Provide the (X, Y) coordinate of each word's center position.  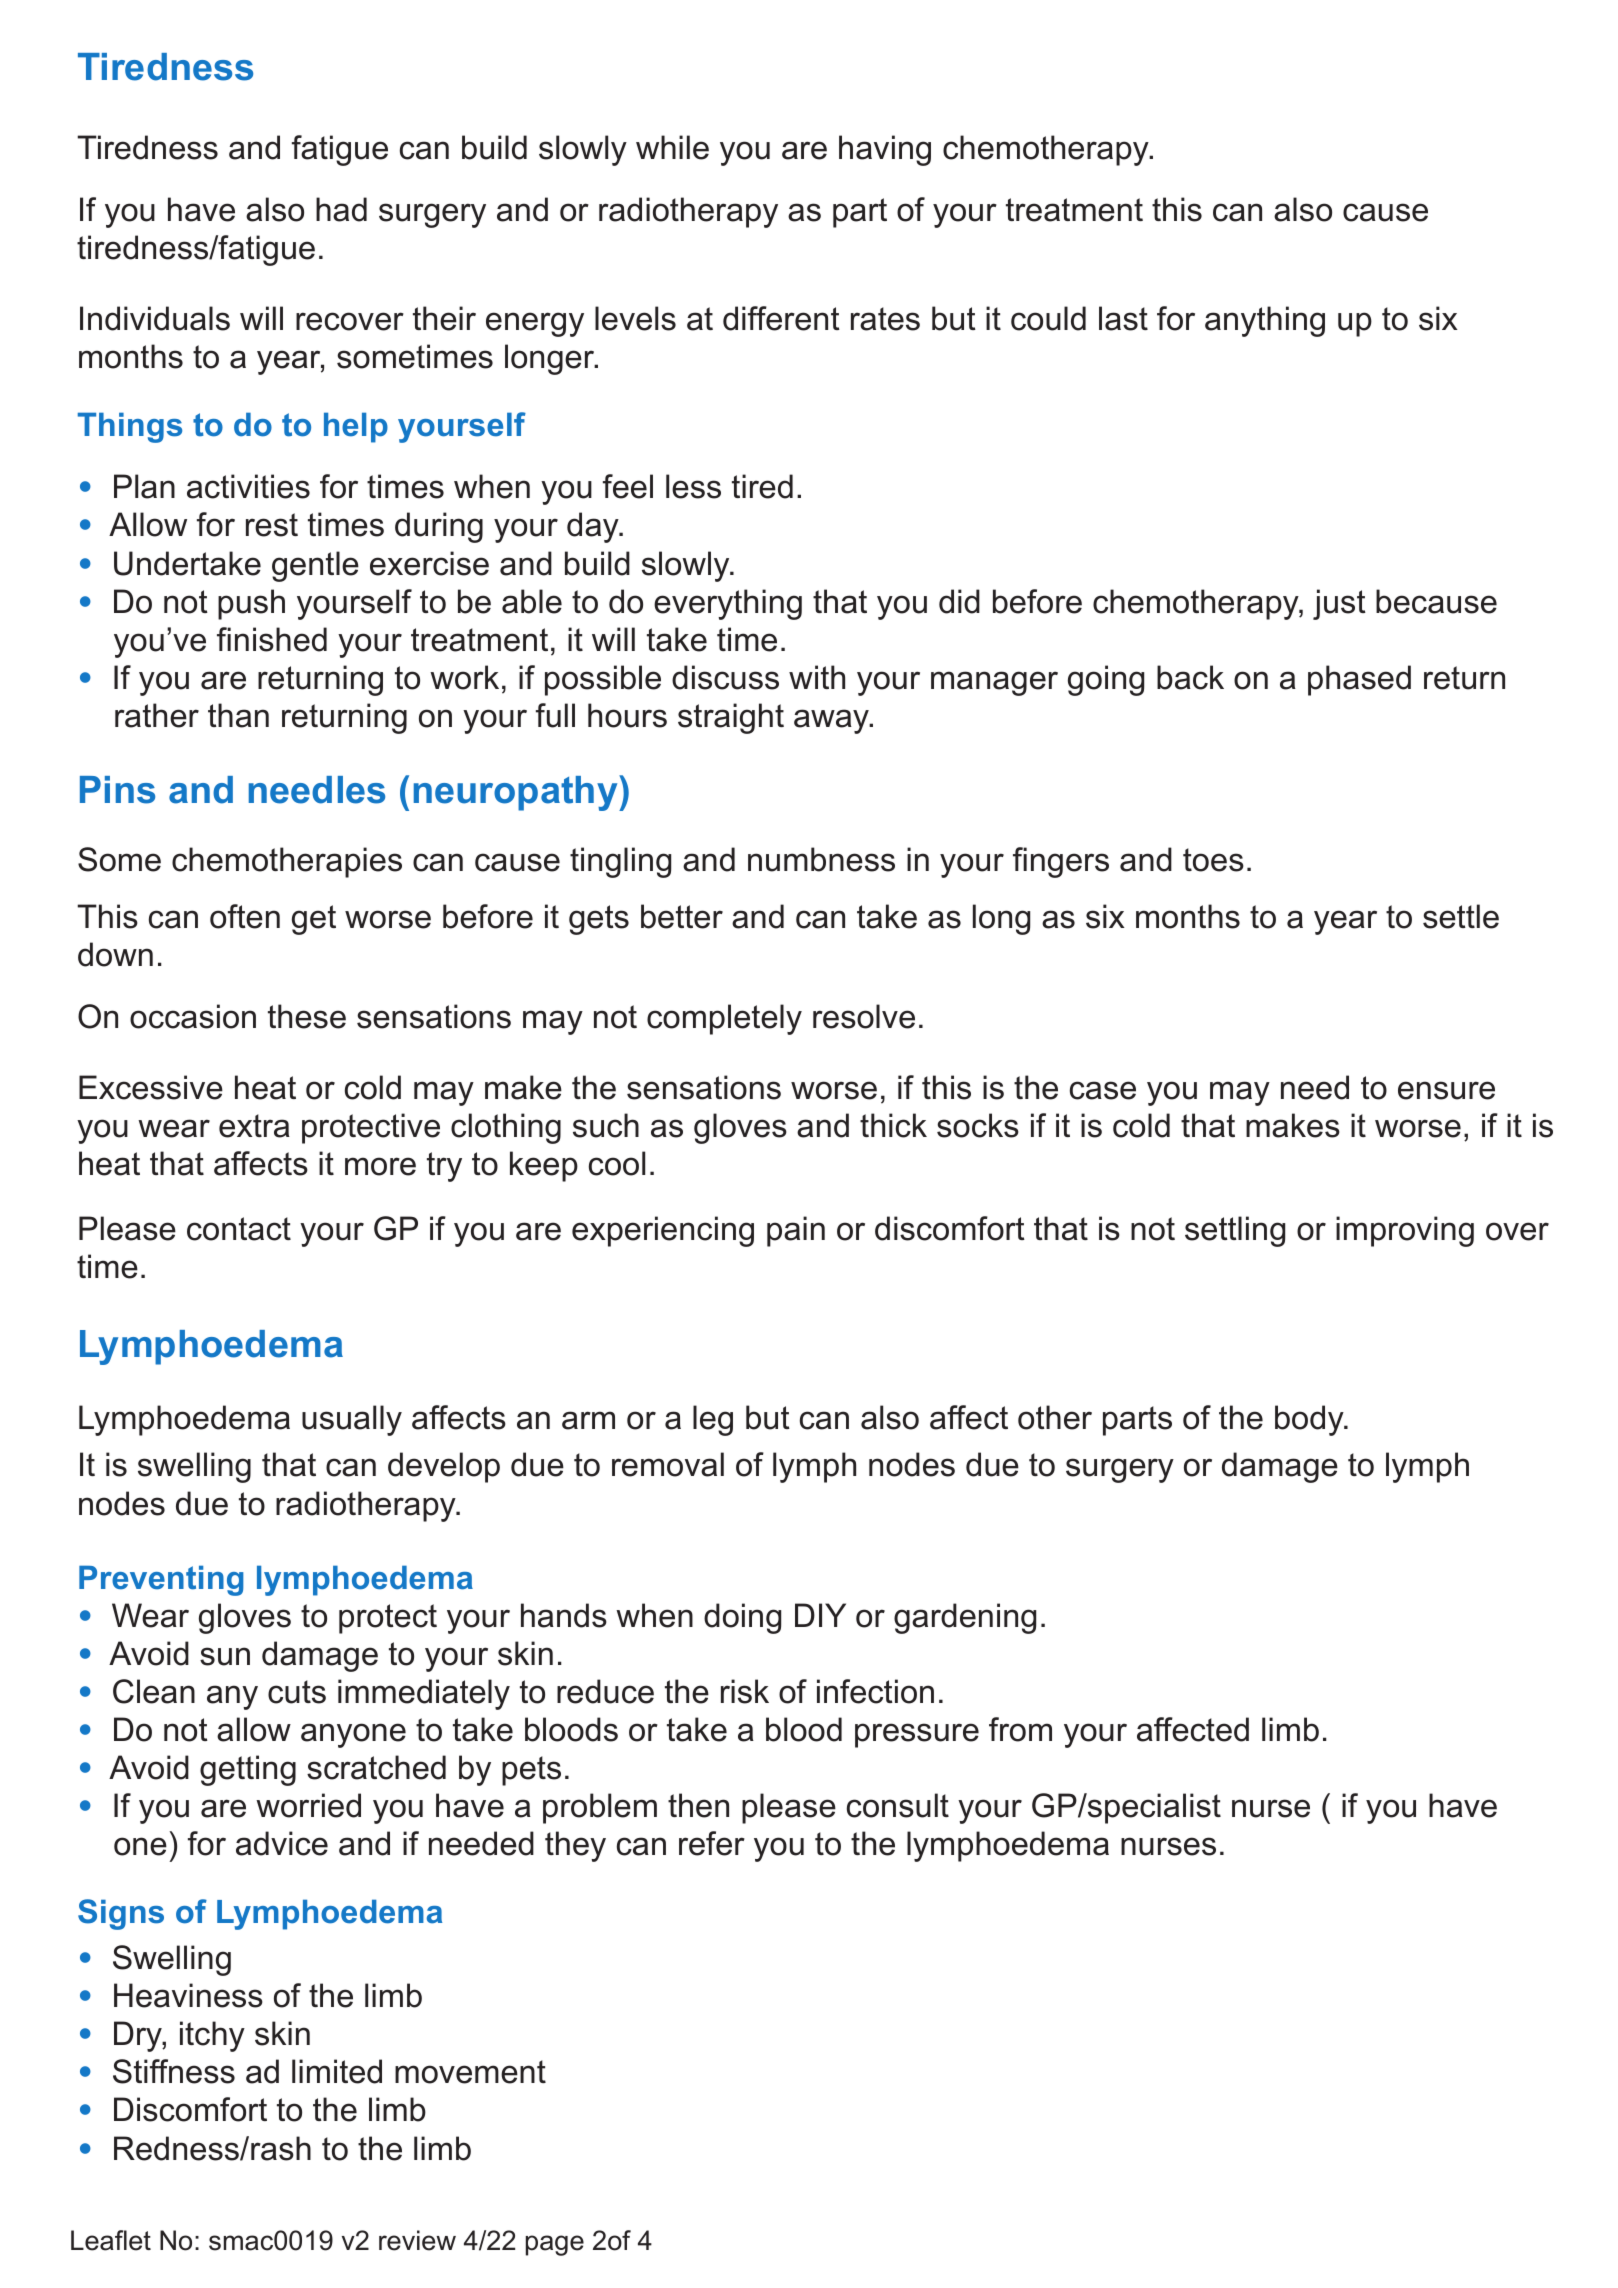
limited (337, 2071)
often (245, 916)
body (1310, 1420)
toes (1213, 860)
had (341, 209)
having (885, 150)
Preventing (161, 1580)
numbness (821, 859)
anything (1265, 321)
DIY (820, 1615)
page (555, 2245)
